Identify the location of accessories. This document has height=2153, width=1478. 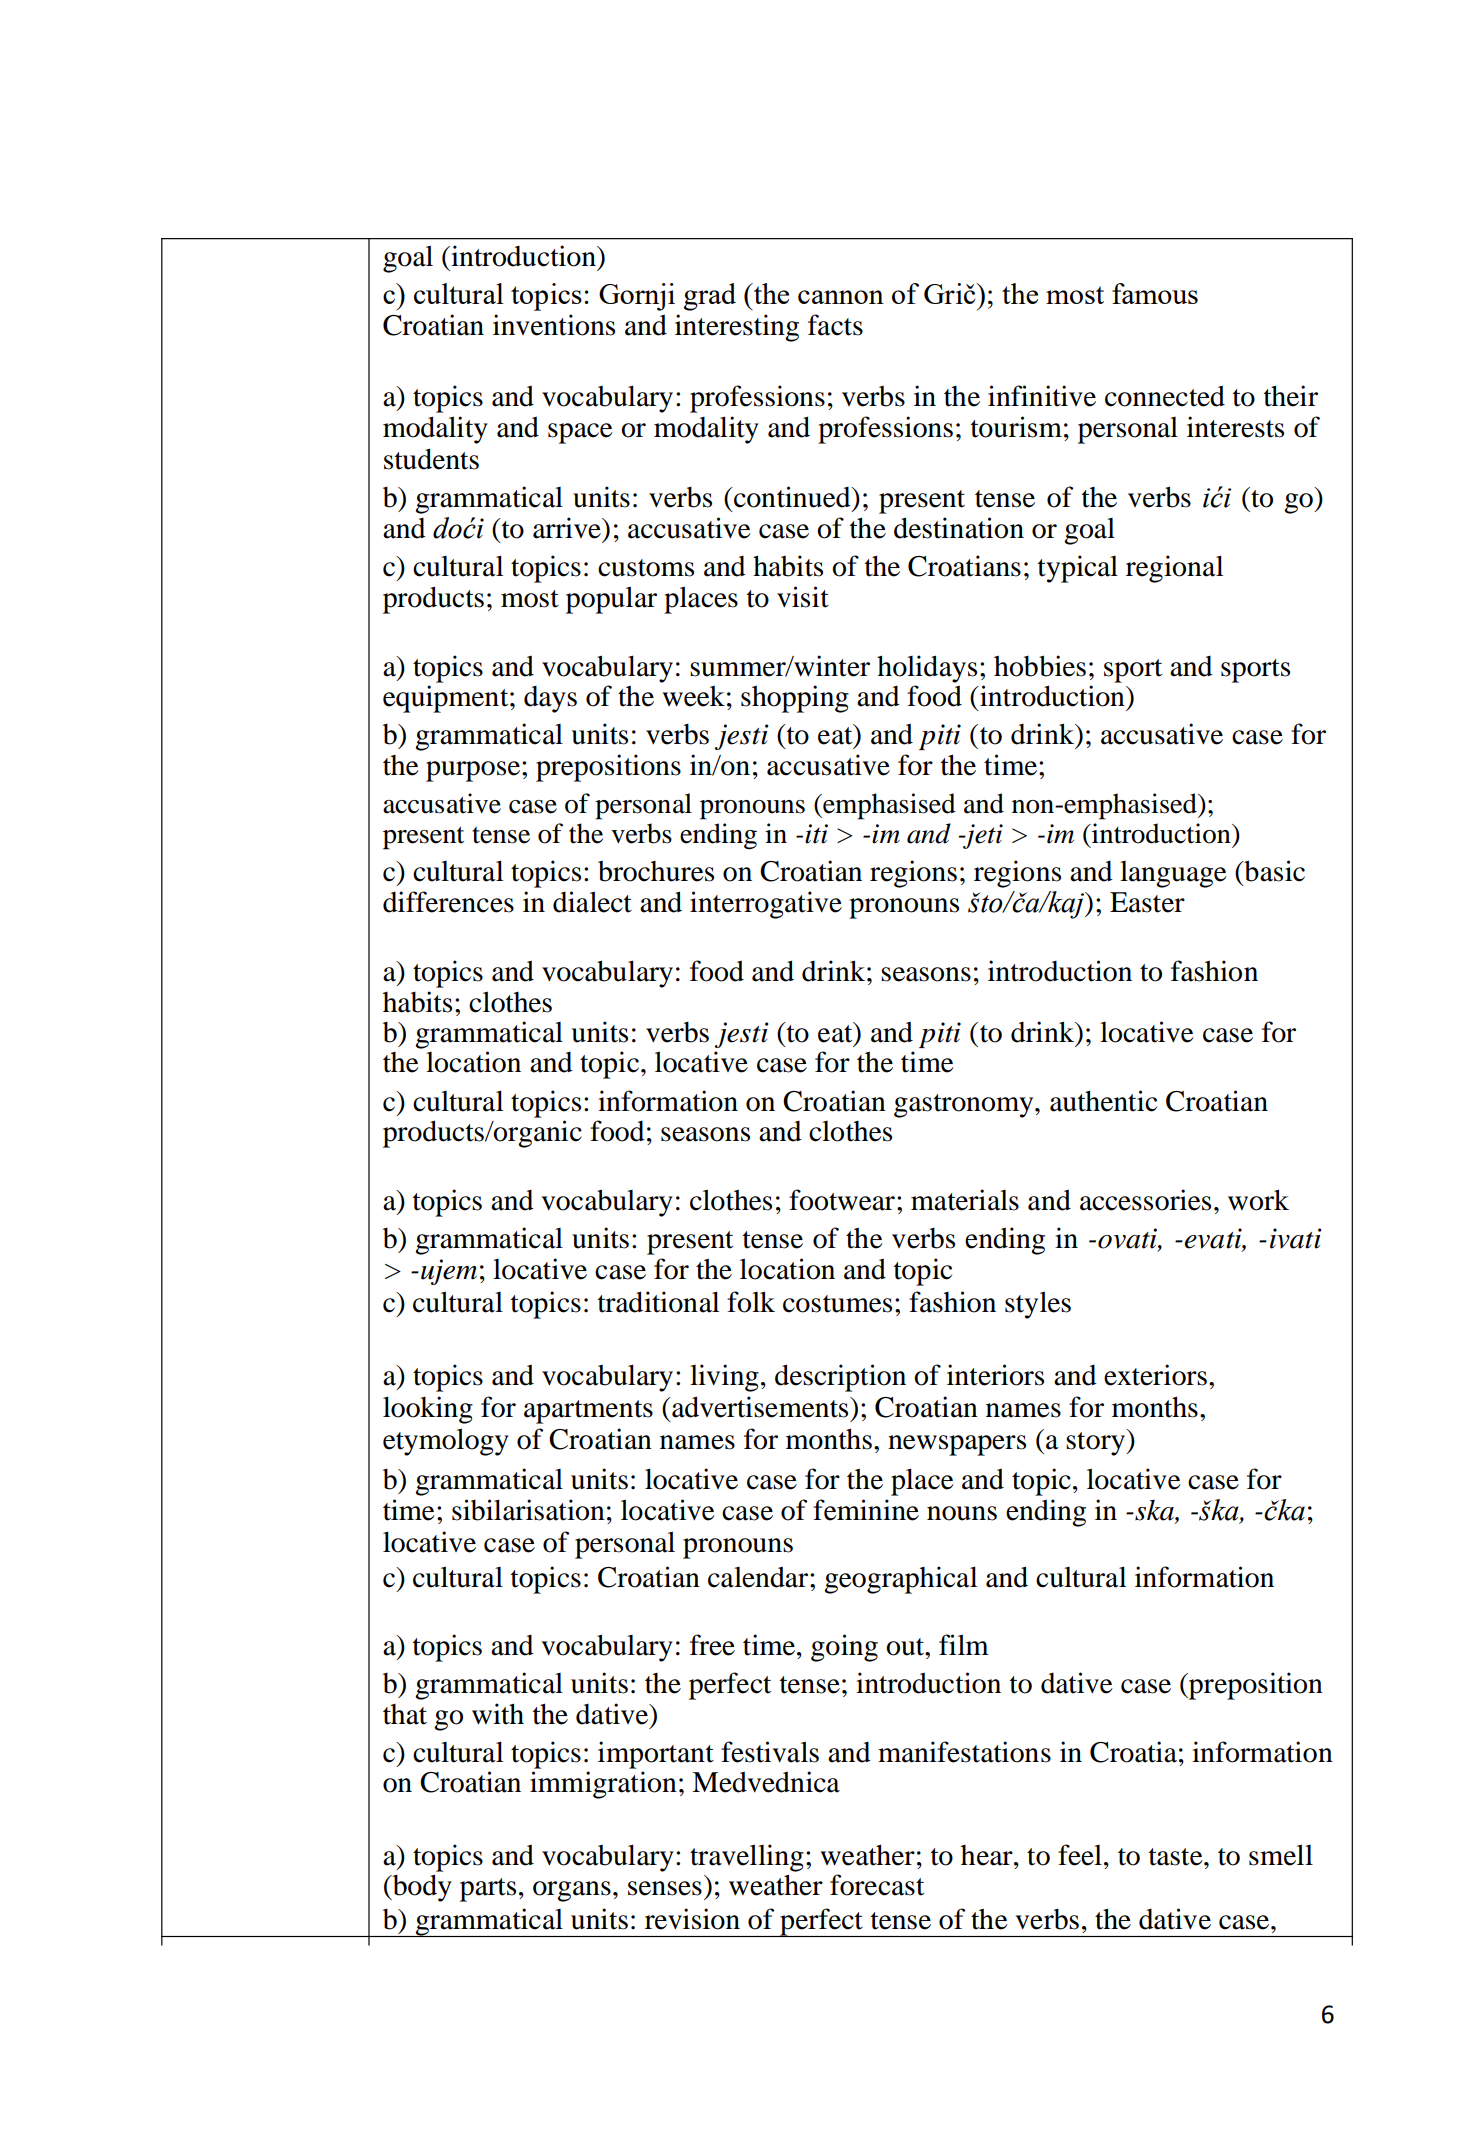
(1145, 1200).
